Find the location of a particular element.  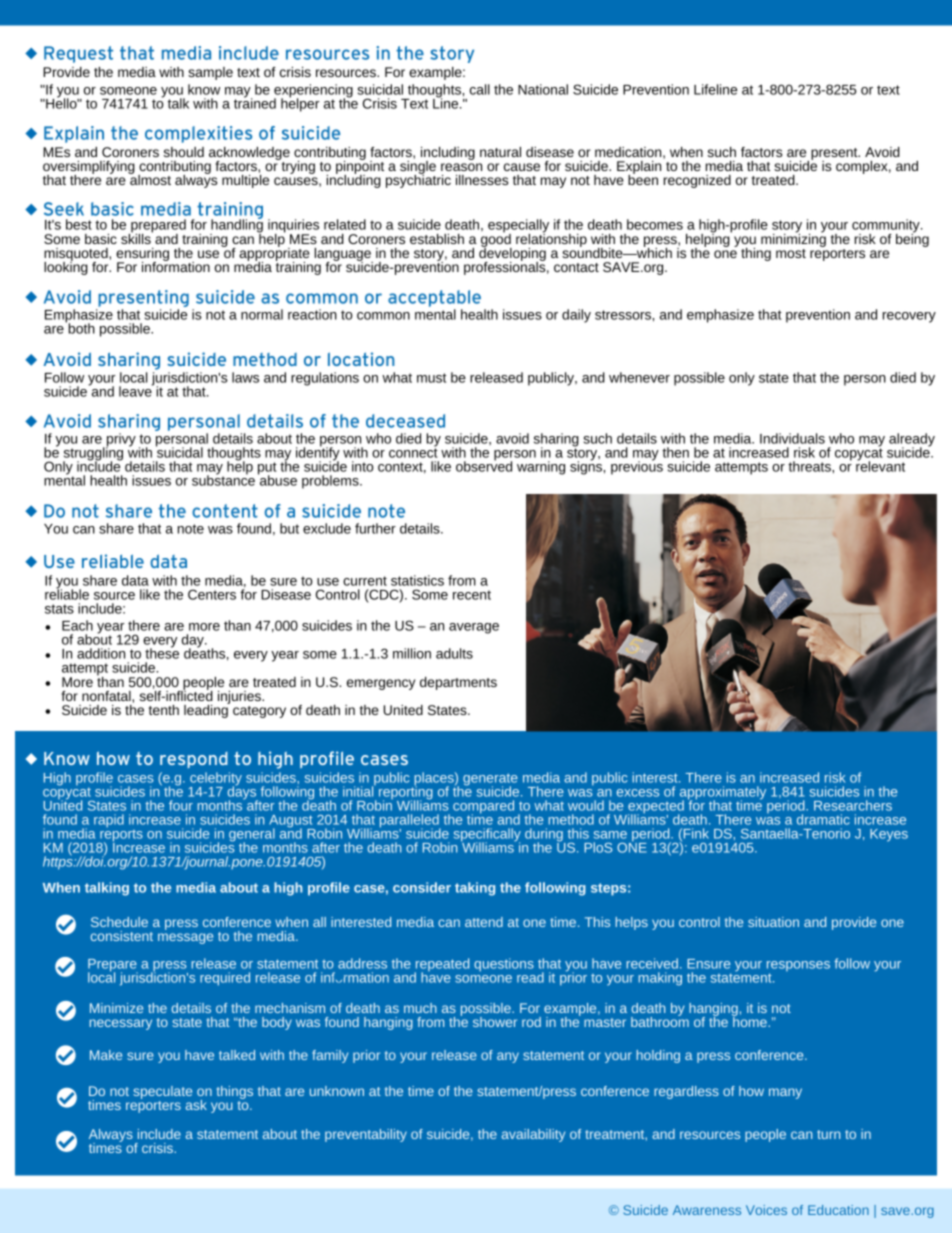

ask is located at coordinates (196, 1105).
